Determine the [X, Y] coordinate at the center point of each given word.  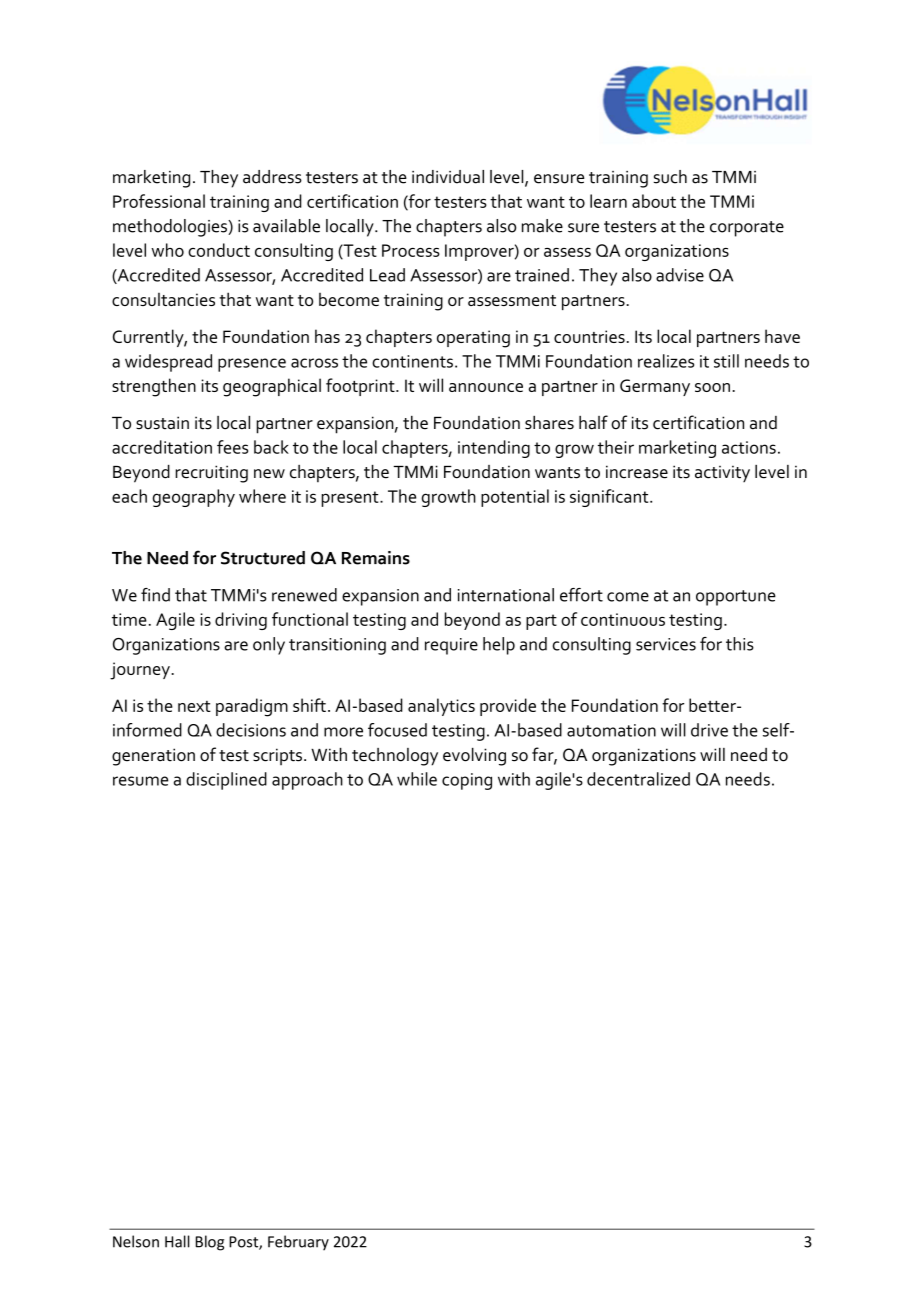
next [194, 706]
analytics [441, 707]
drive [709, 730]
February [298, 1243]
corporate [747, 229]
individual [448, 177]
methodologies [171, 228]
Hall [177, 1241]
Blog [210, 1243]
